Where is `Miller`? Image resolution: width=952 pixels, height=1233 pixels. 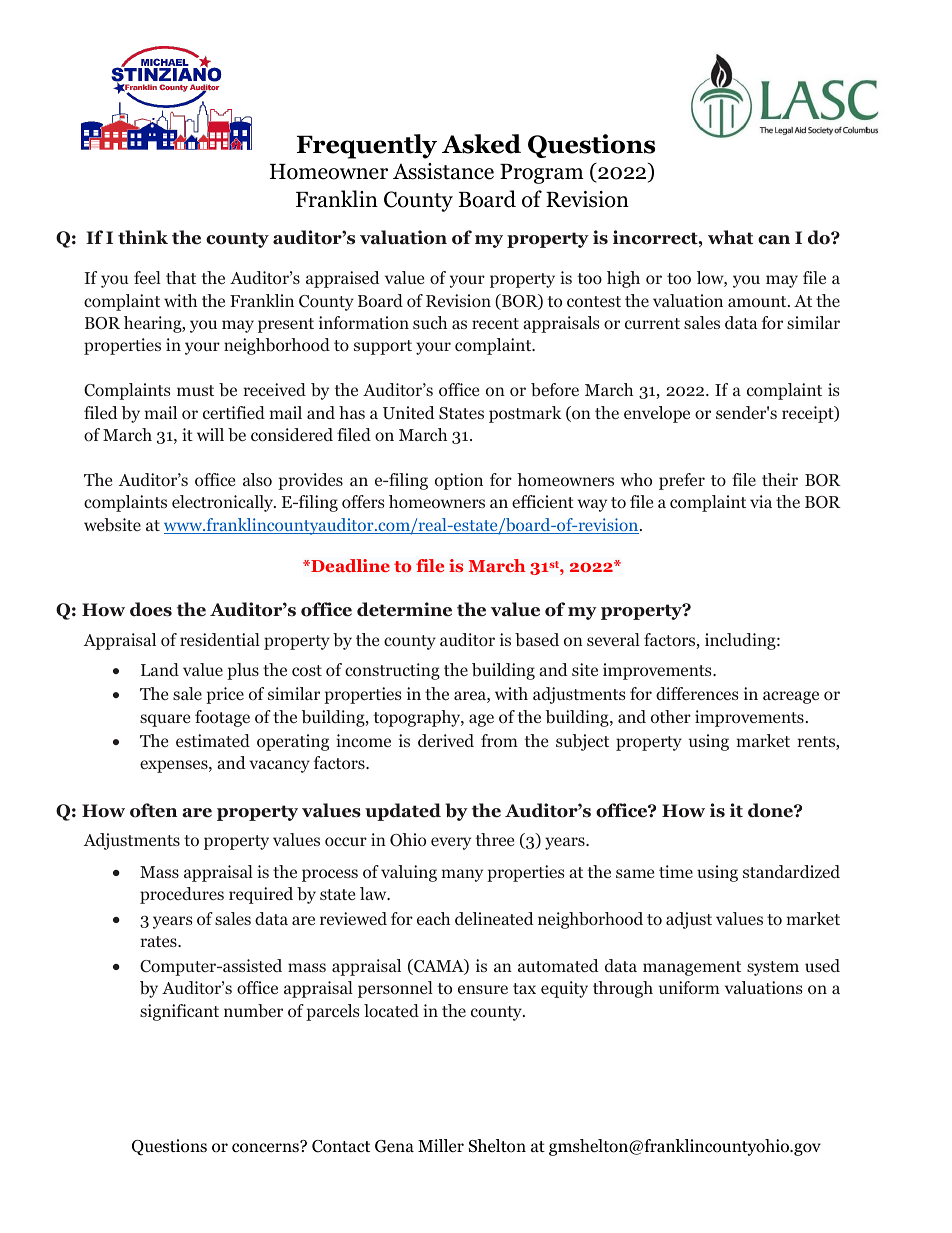 Miller is located at coordinates (441, 1145).
